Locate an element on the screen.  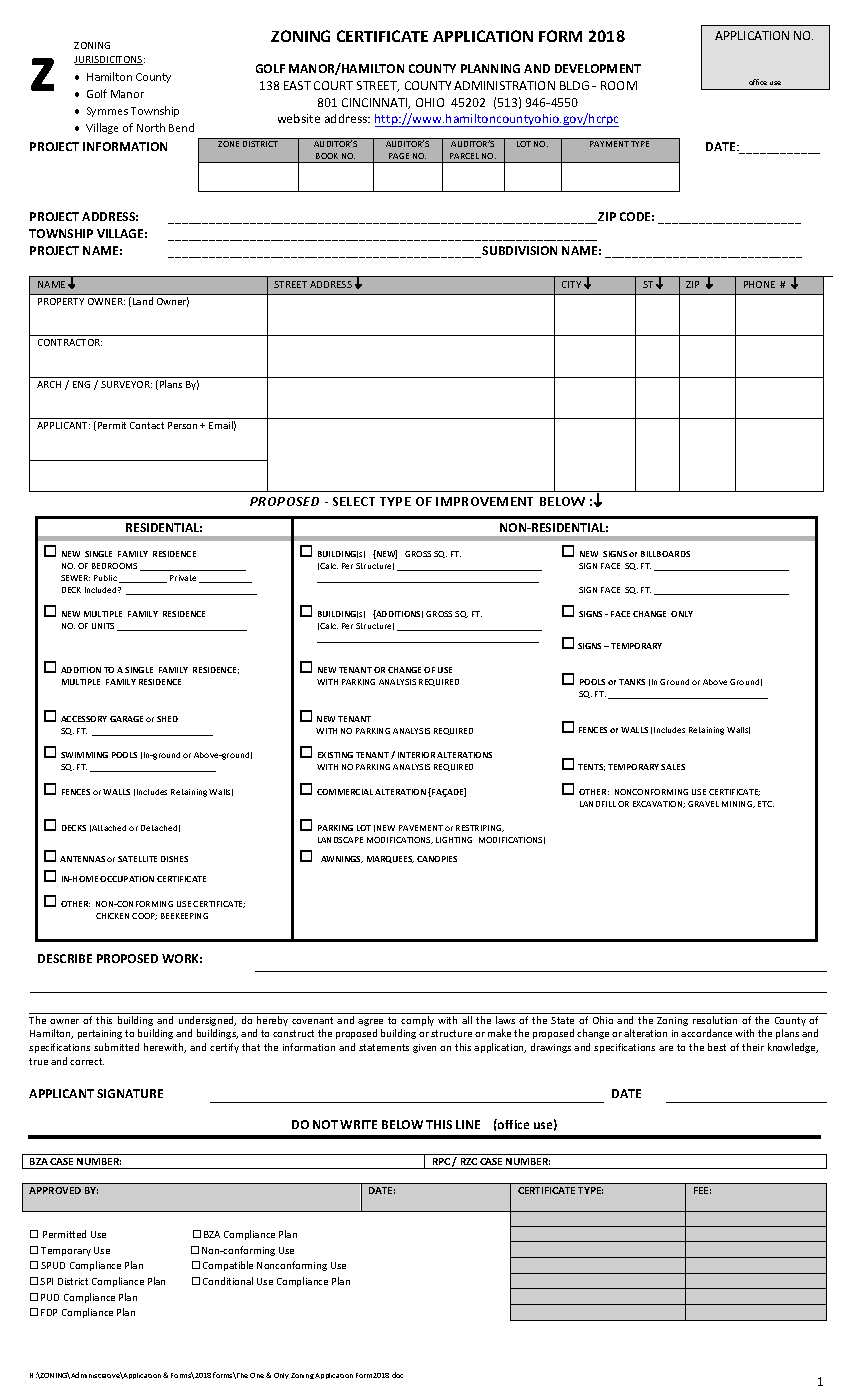
BILLBOARDS is located at coordinates (665, 554).
